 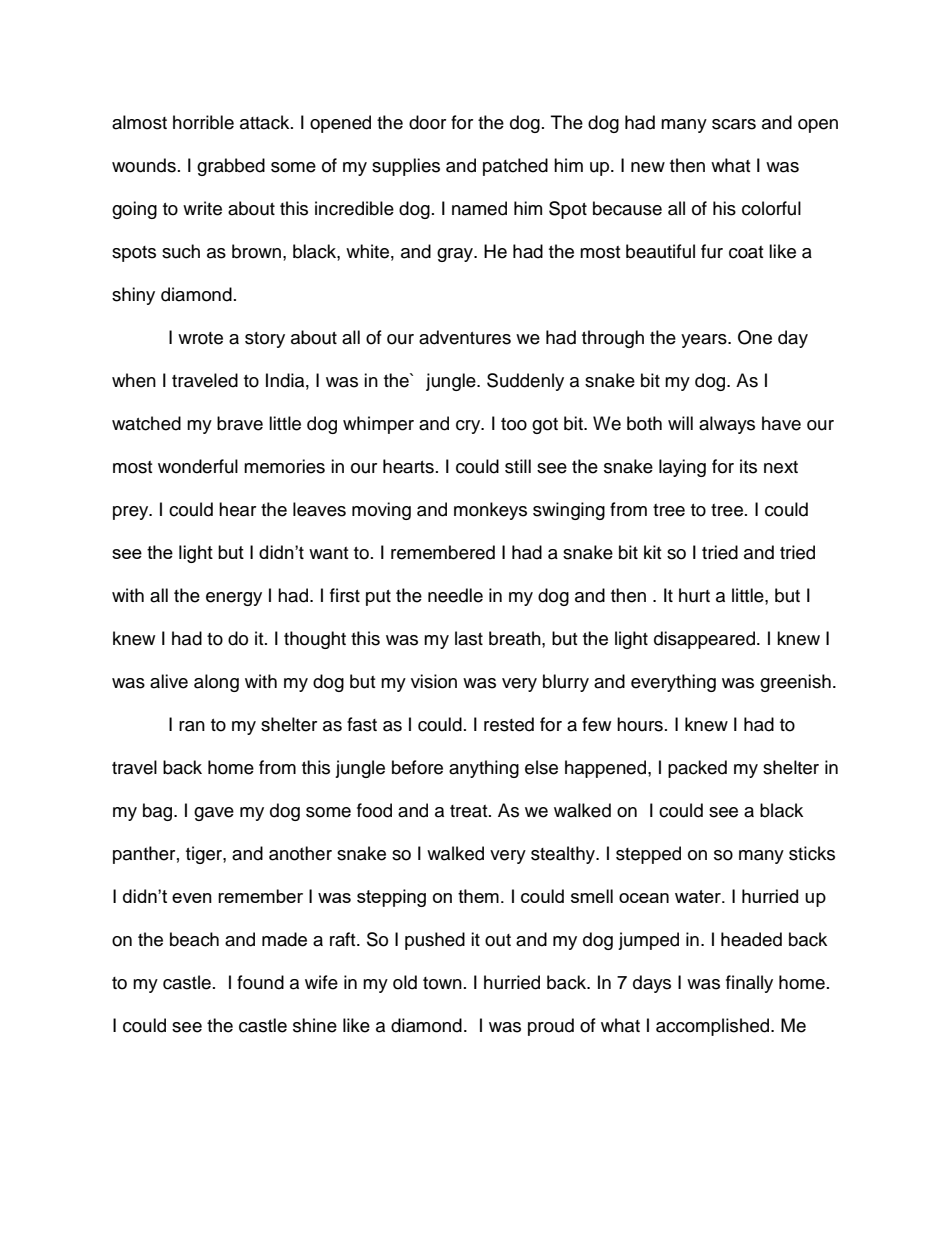 What do you see at coordinates (749, 984) in the screenshot?
I see `finally` at bounding box center [749, 984].
